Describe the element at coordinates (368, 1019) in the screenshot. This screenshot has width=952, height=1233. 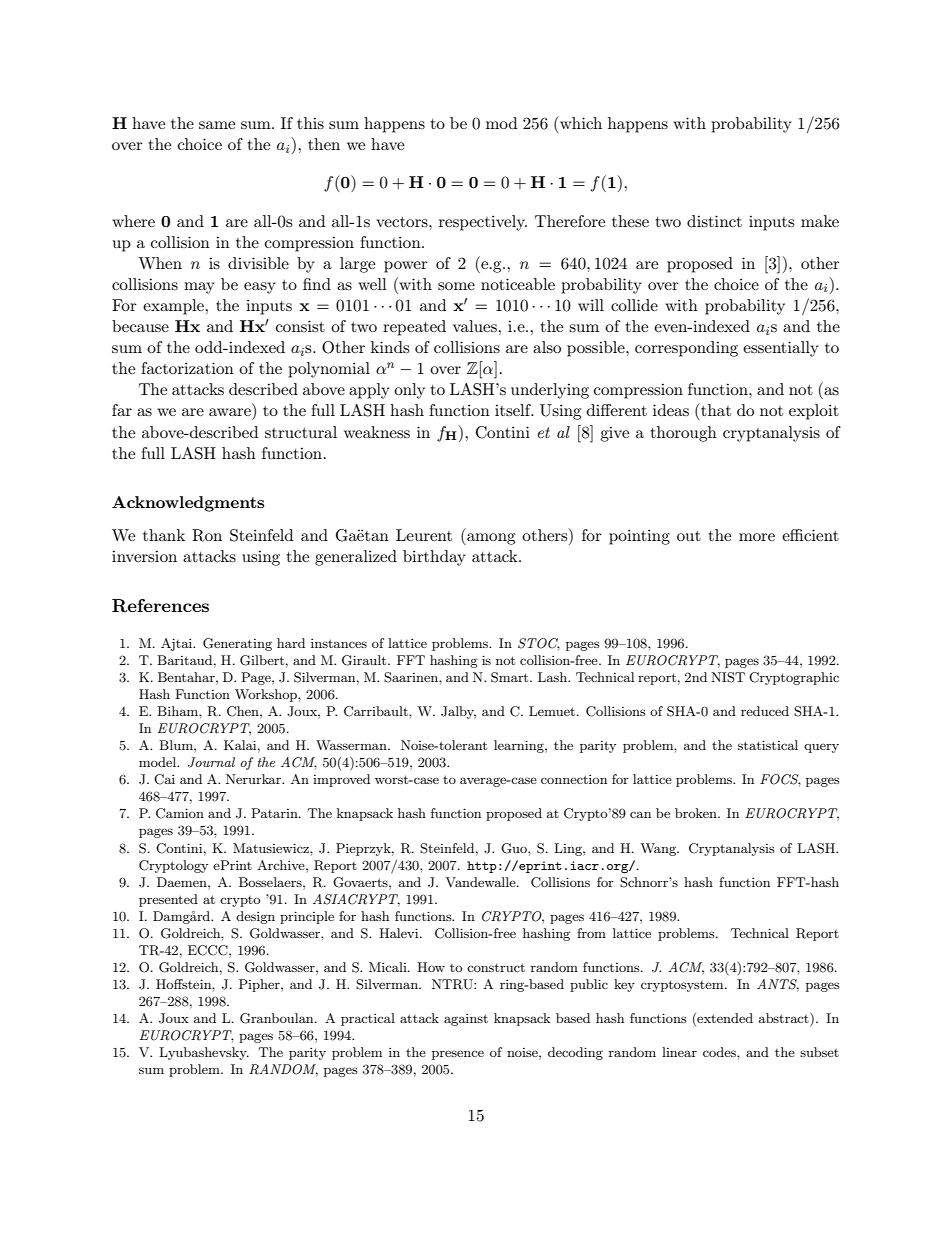
I see `practical` at that location.
